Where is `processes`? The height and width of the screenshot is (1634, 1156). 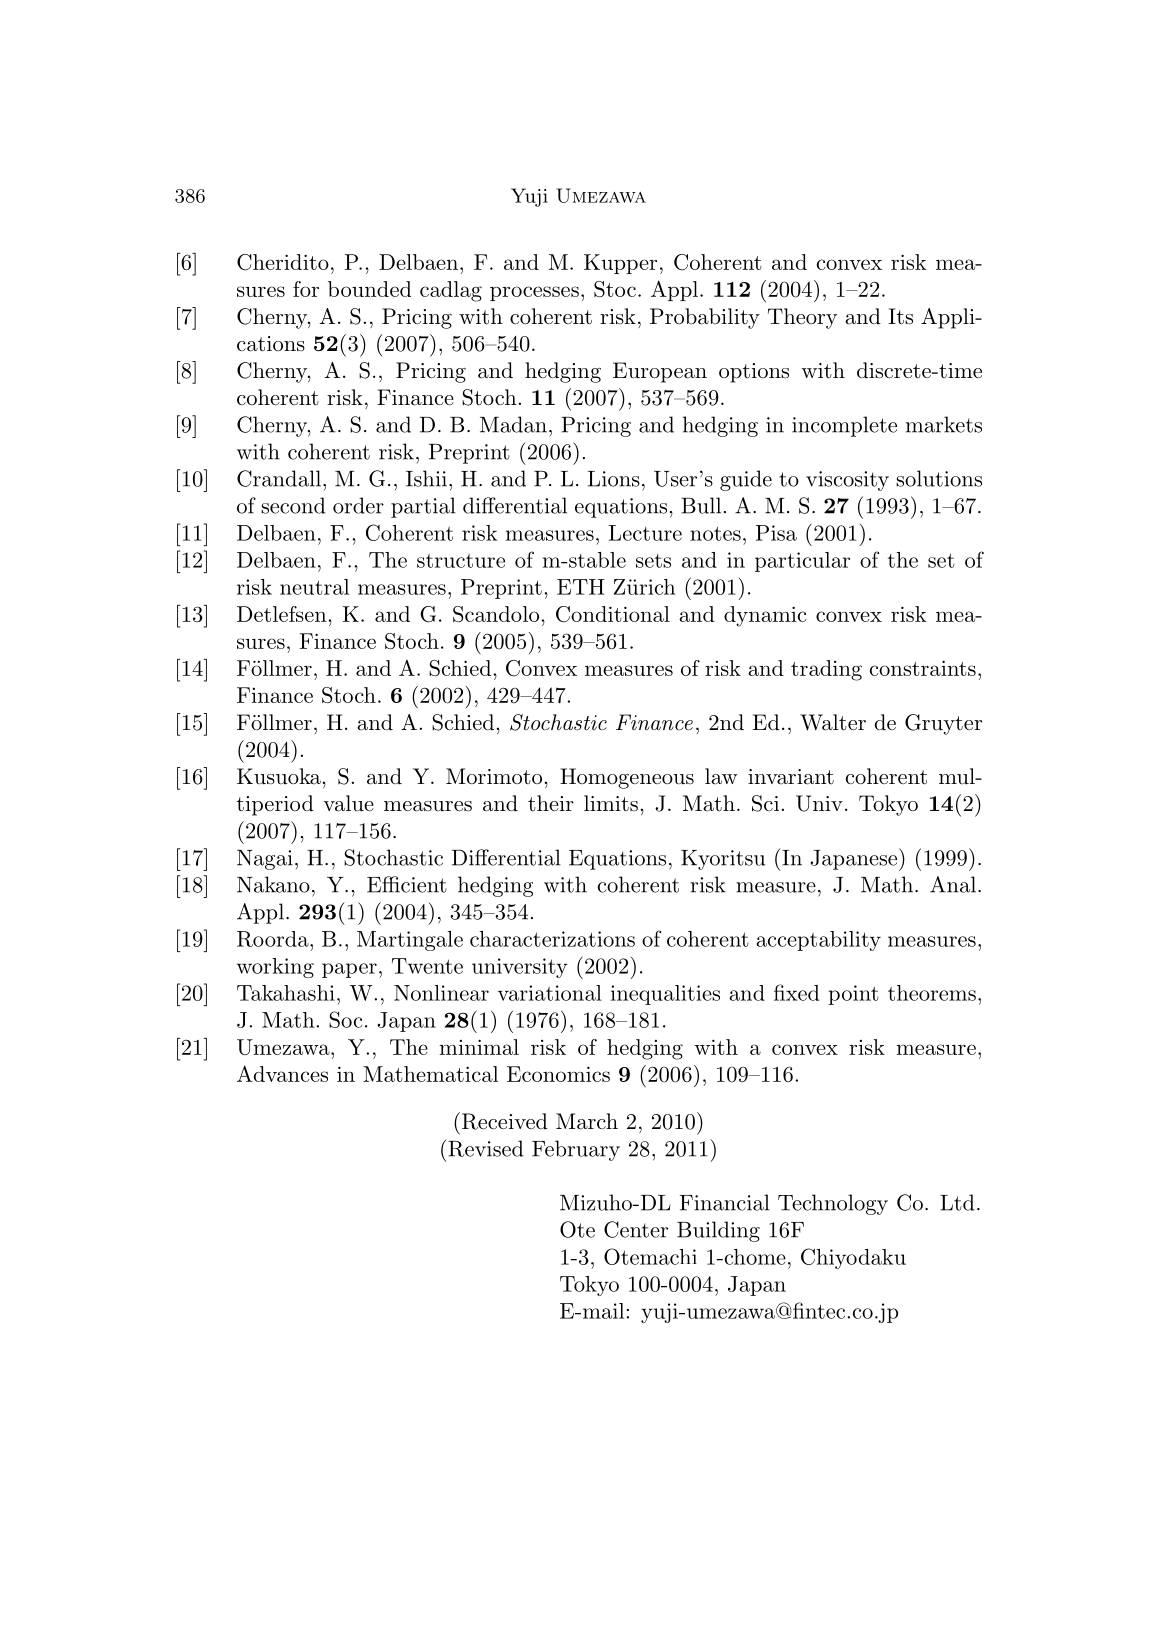
processes is located at coordinates (534, 293).
